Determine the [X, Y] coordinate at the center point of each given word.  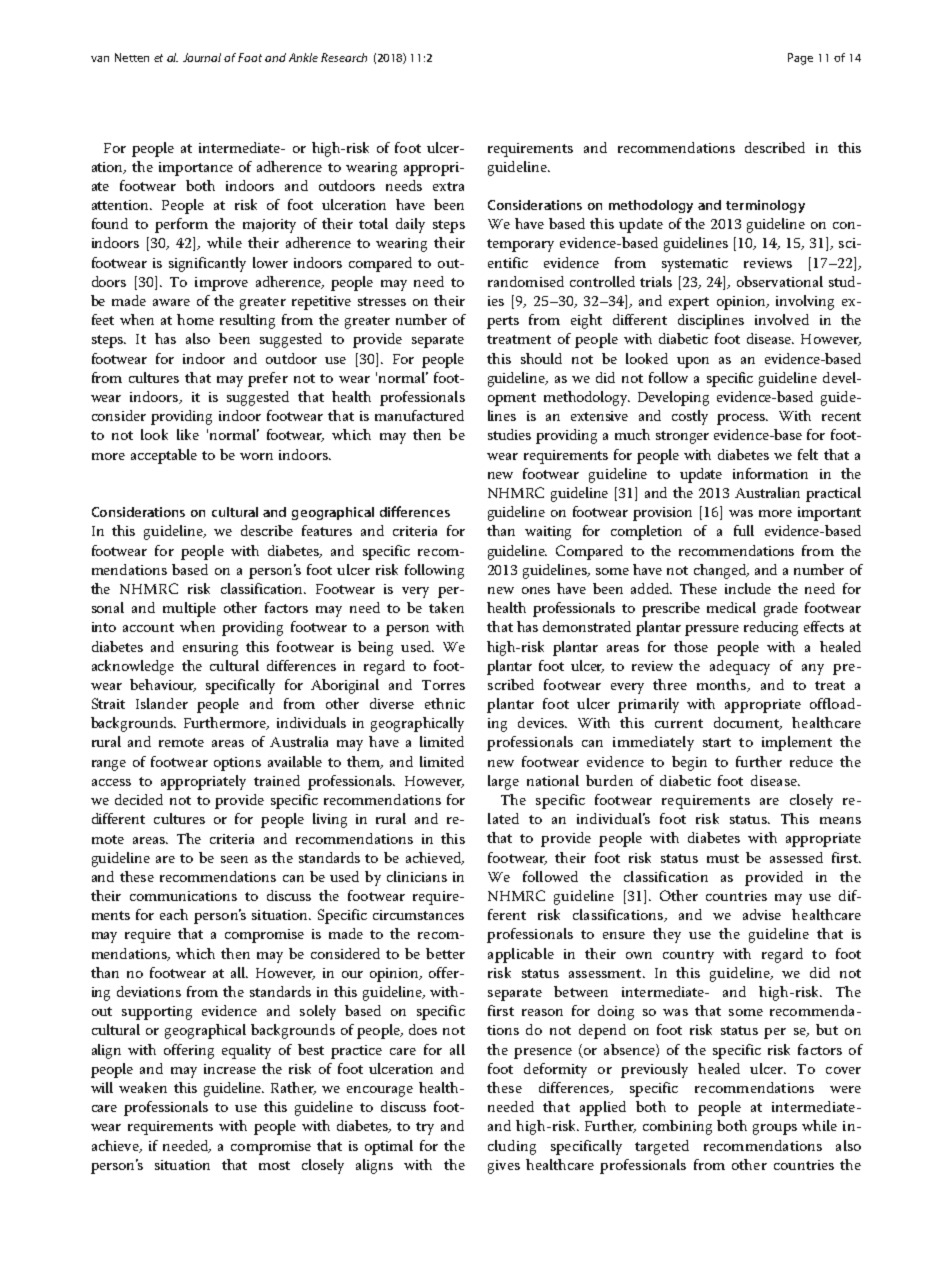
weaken [143, 1087]
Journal [202, 57]
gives [504, 1167]
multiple [189, 609]
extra [448, 186]
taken [446, 607]
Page [800, 59]
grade [781, 609]
